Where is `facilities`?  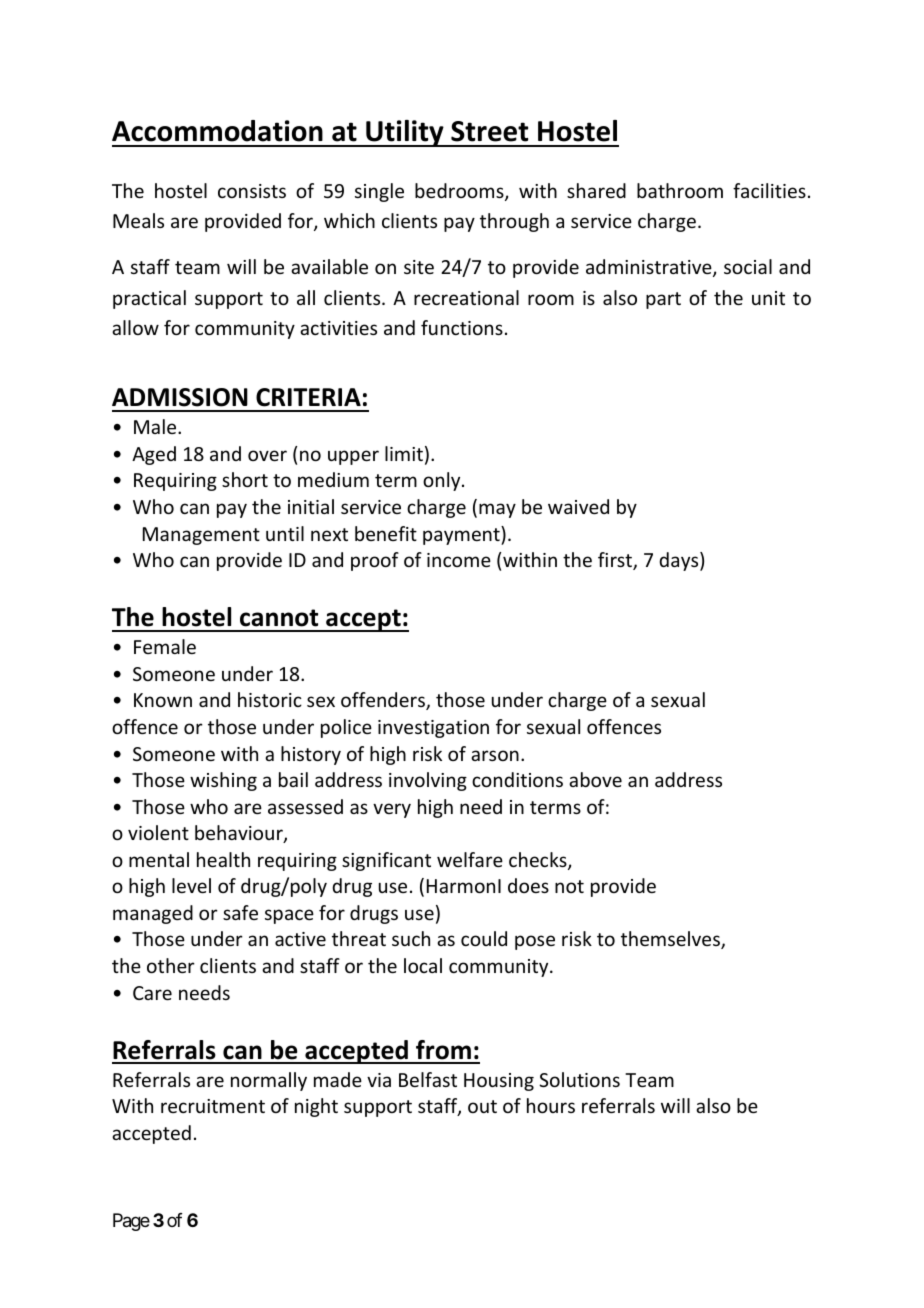 facilities is located at coordinates (769, 190).
